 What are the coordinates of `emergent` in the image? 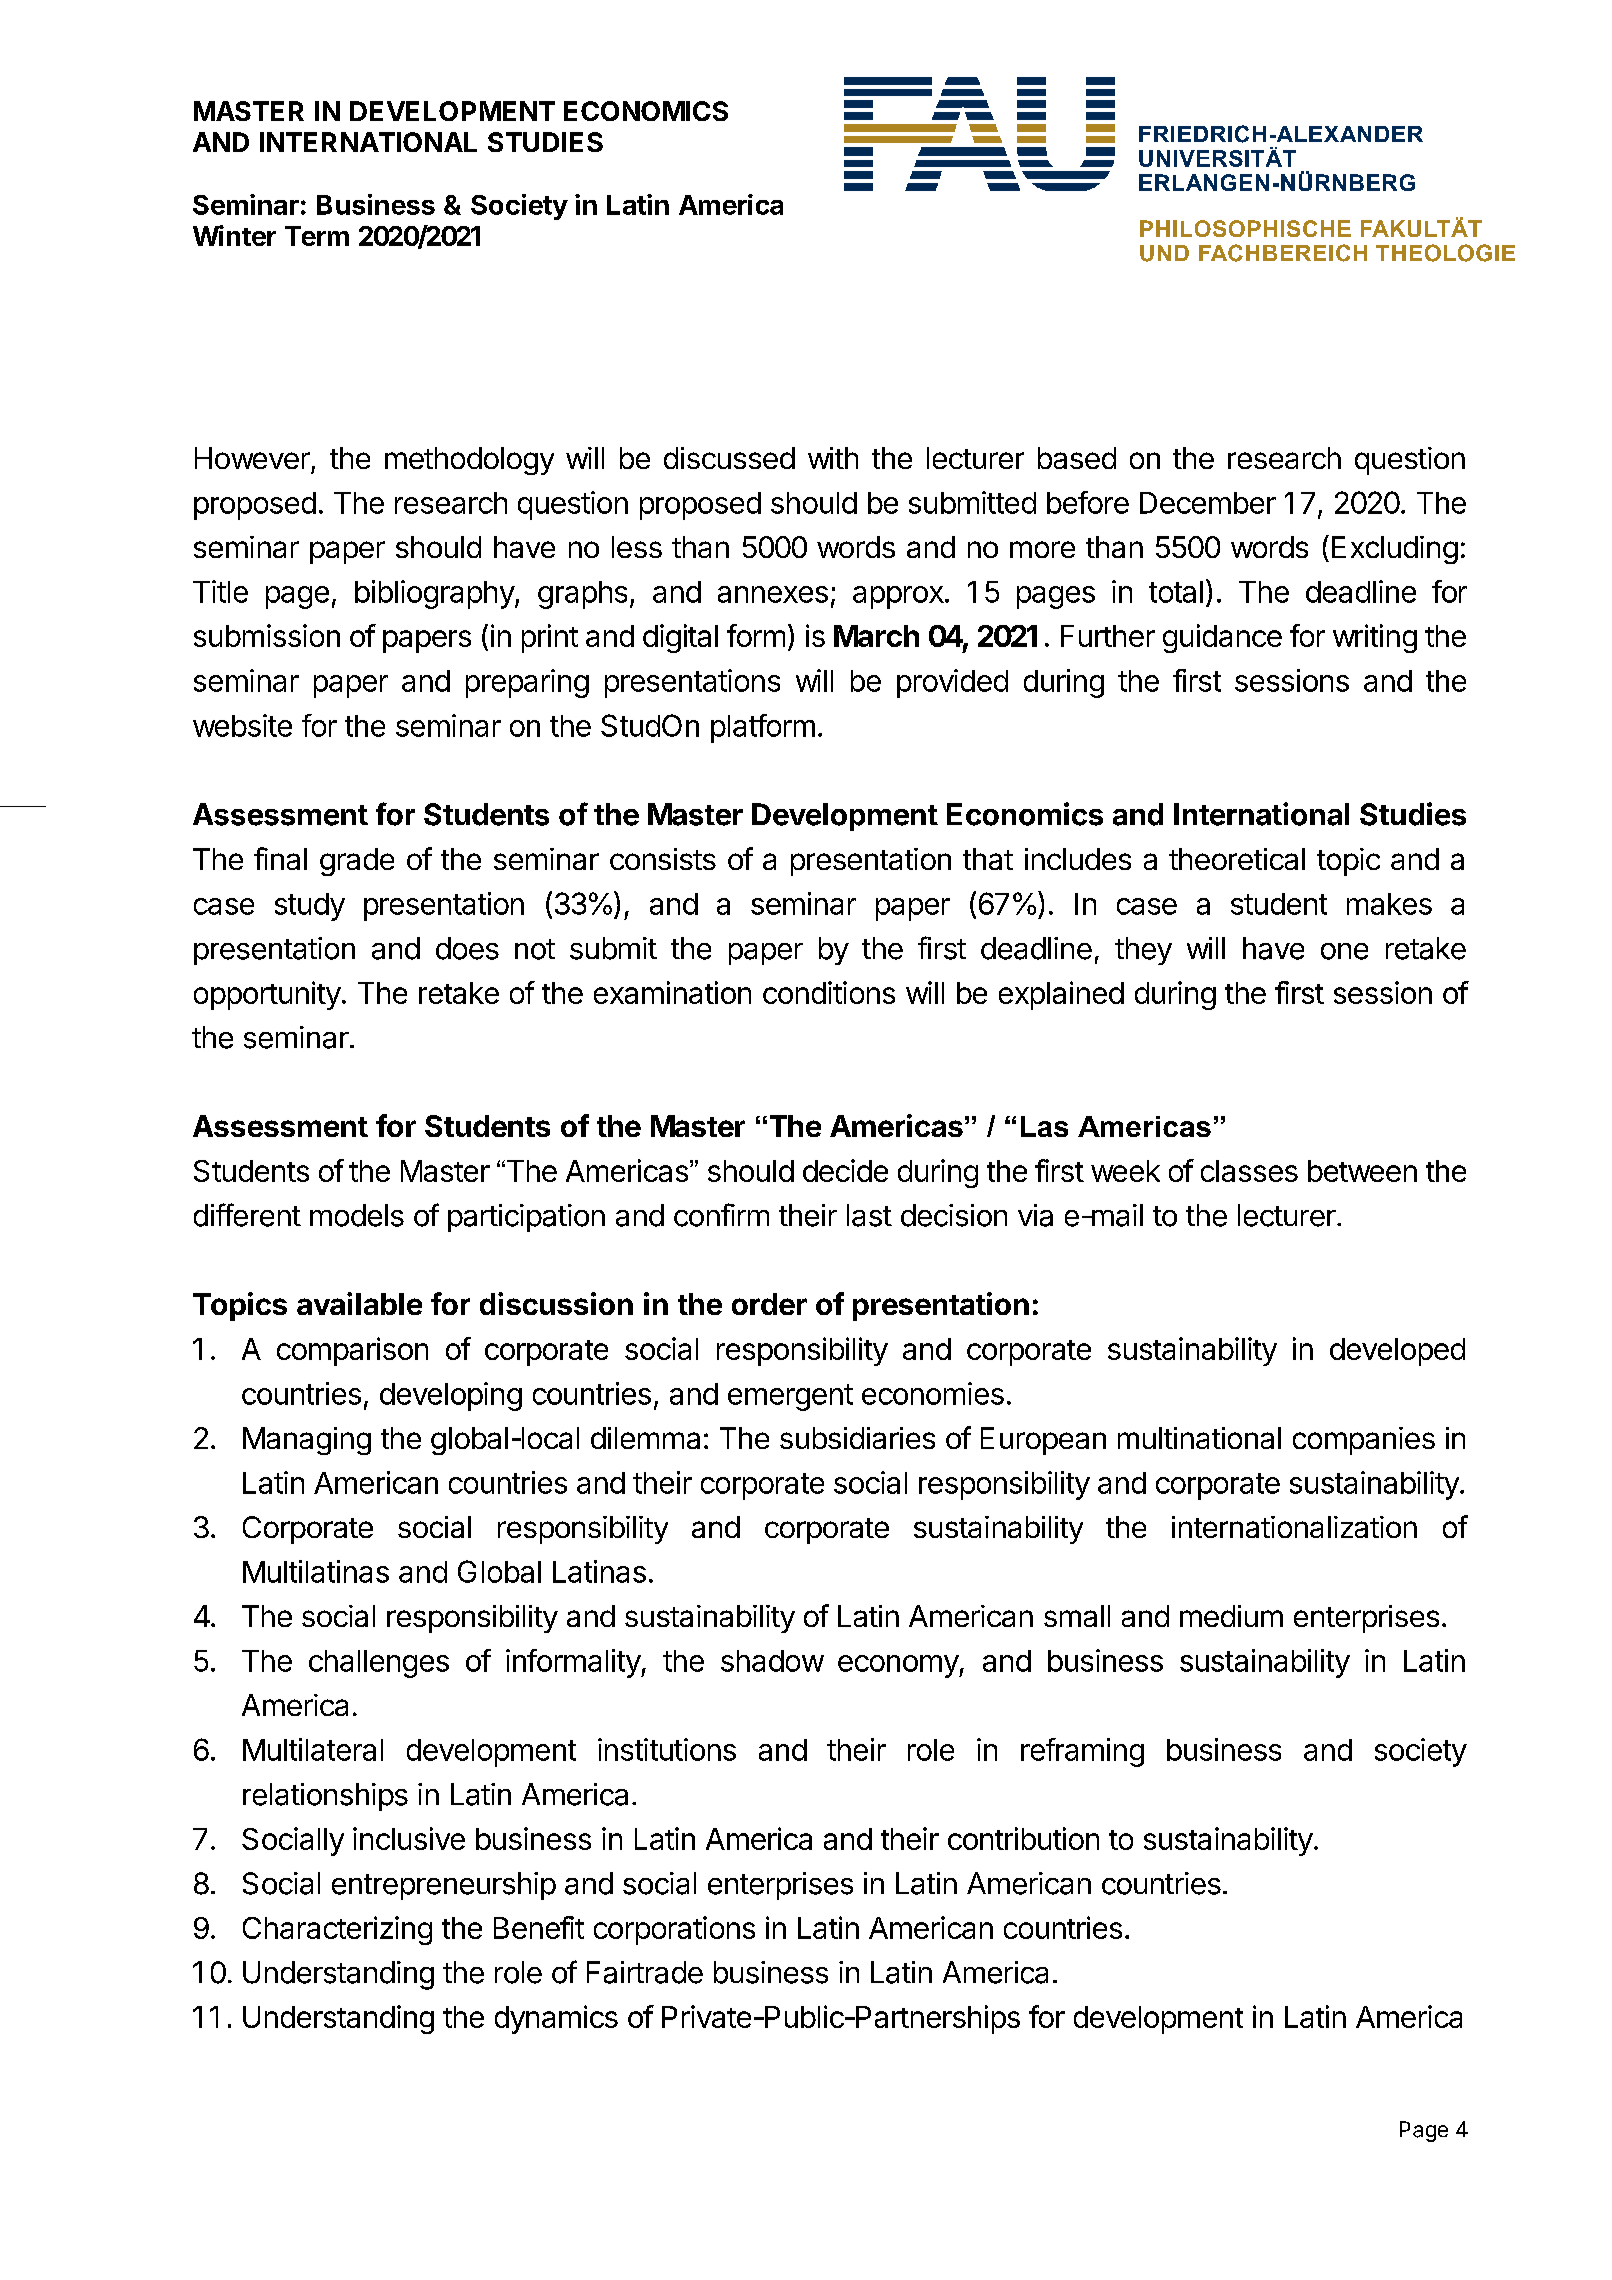 It's located at (790, 1397).
